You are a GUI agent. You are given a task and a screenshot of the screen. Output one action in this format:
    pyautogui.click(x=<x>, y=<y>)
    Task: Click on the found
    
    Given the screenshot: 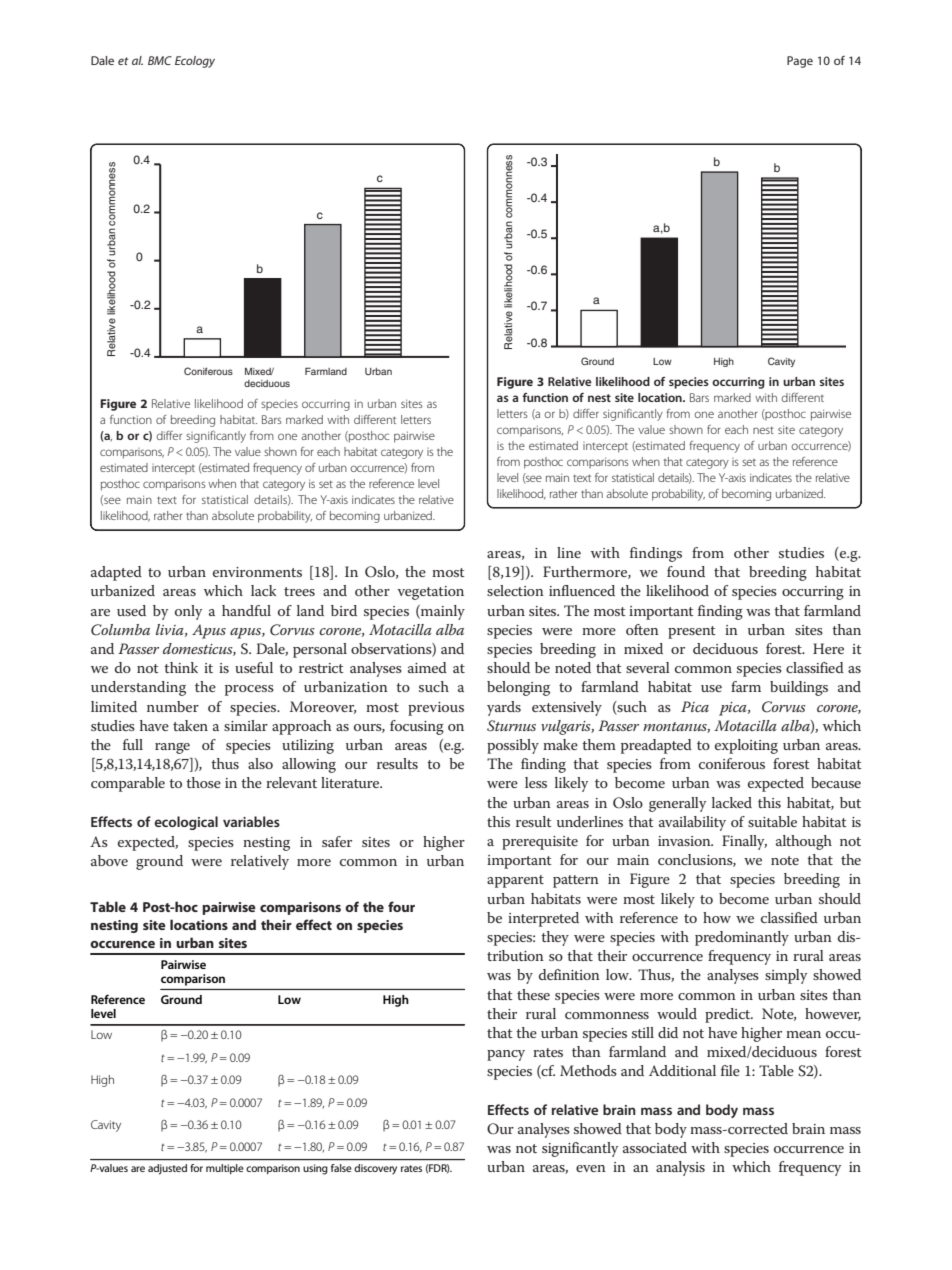 What is the action you would take?
    pyautogui.click(x=686, y=571)
